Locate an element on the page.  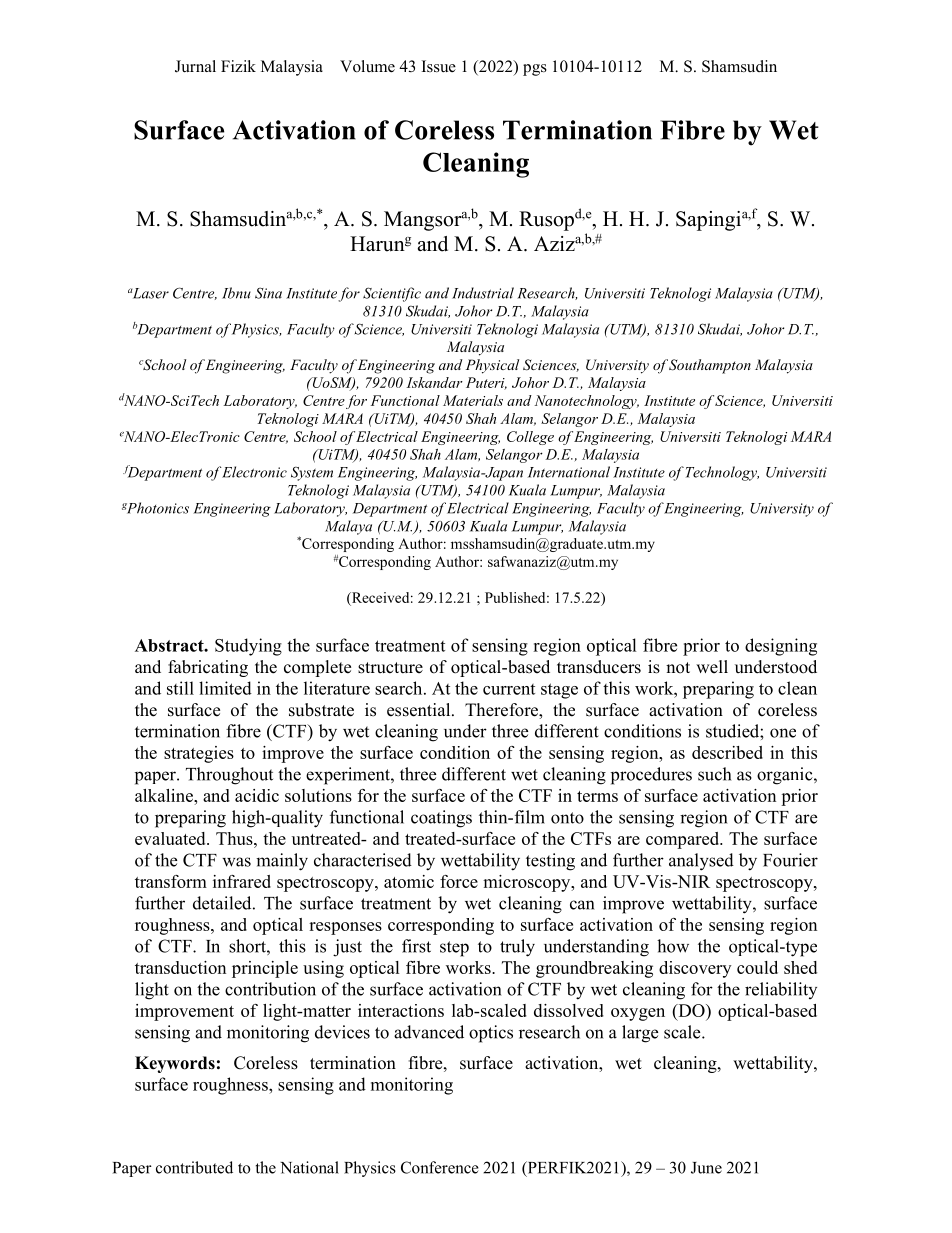
Southampton is located at coordinates (710, 366).
